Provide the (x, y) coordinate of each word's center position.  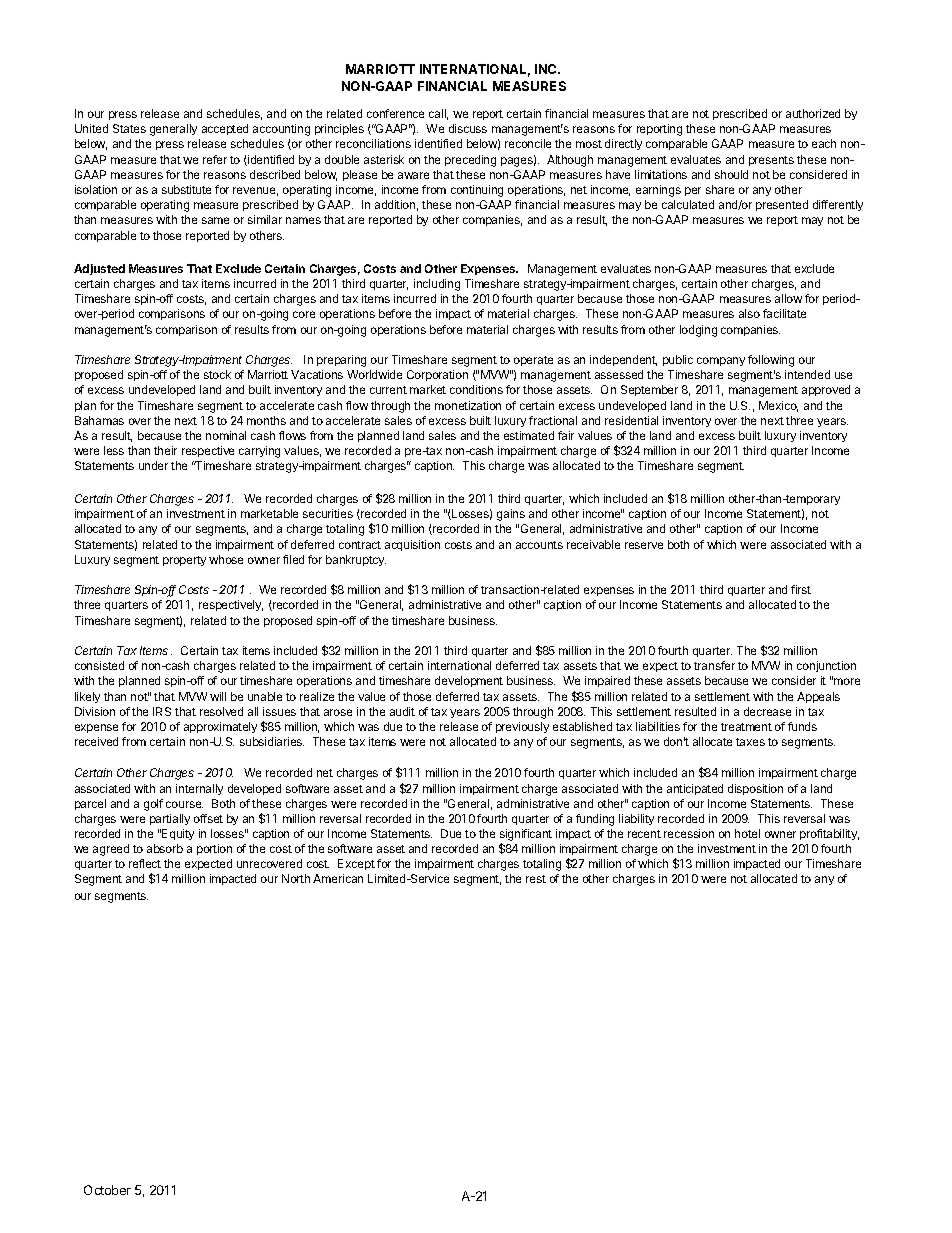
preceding (470, 161)
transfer (714, 665)
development (469, 681)
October (107, 1190)
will (218, 696)
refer (215, 159)
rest (536, 879)
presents (771, 161)
